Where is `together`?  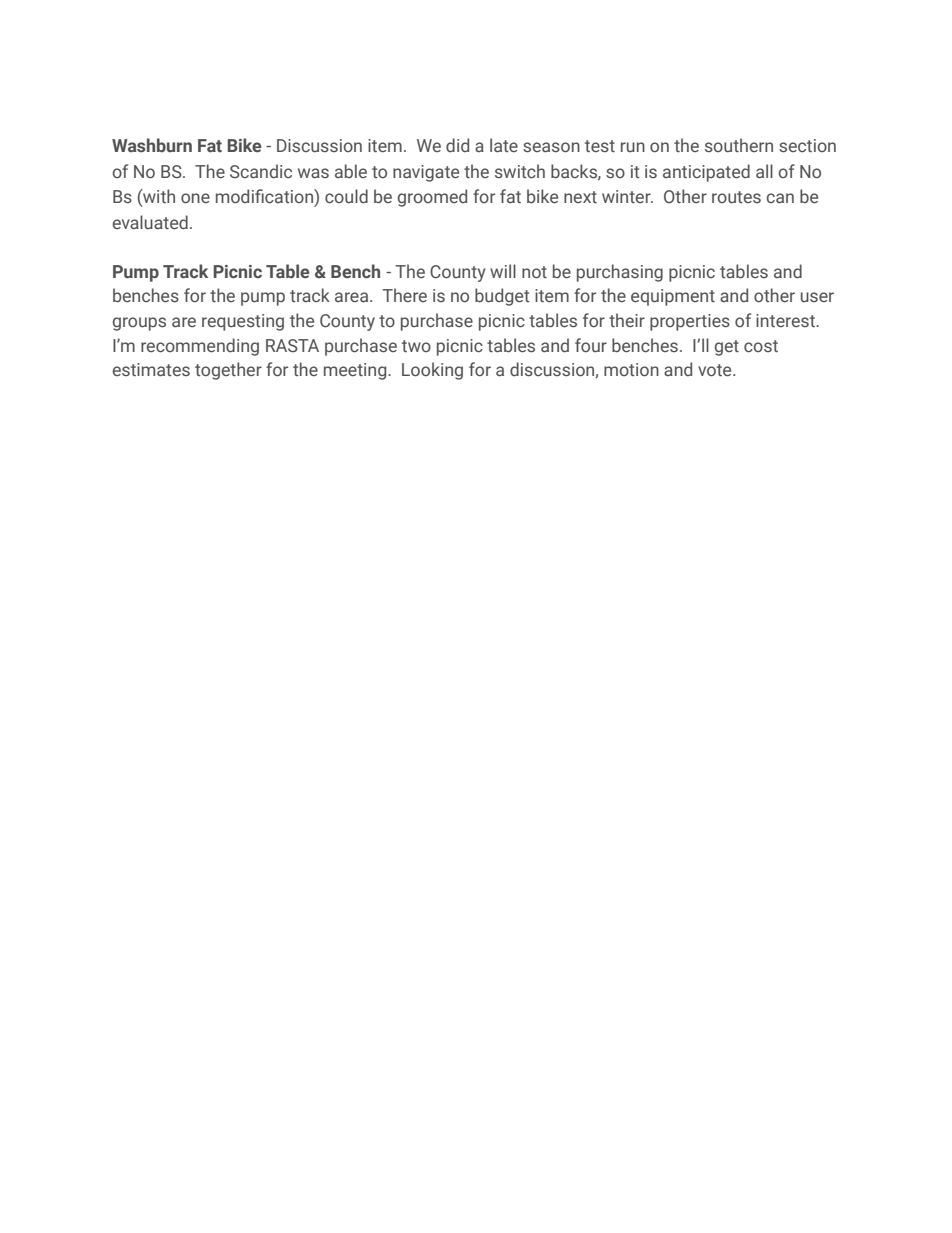
together is located at coordinates (228, 371).
